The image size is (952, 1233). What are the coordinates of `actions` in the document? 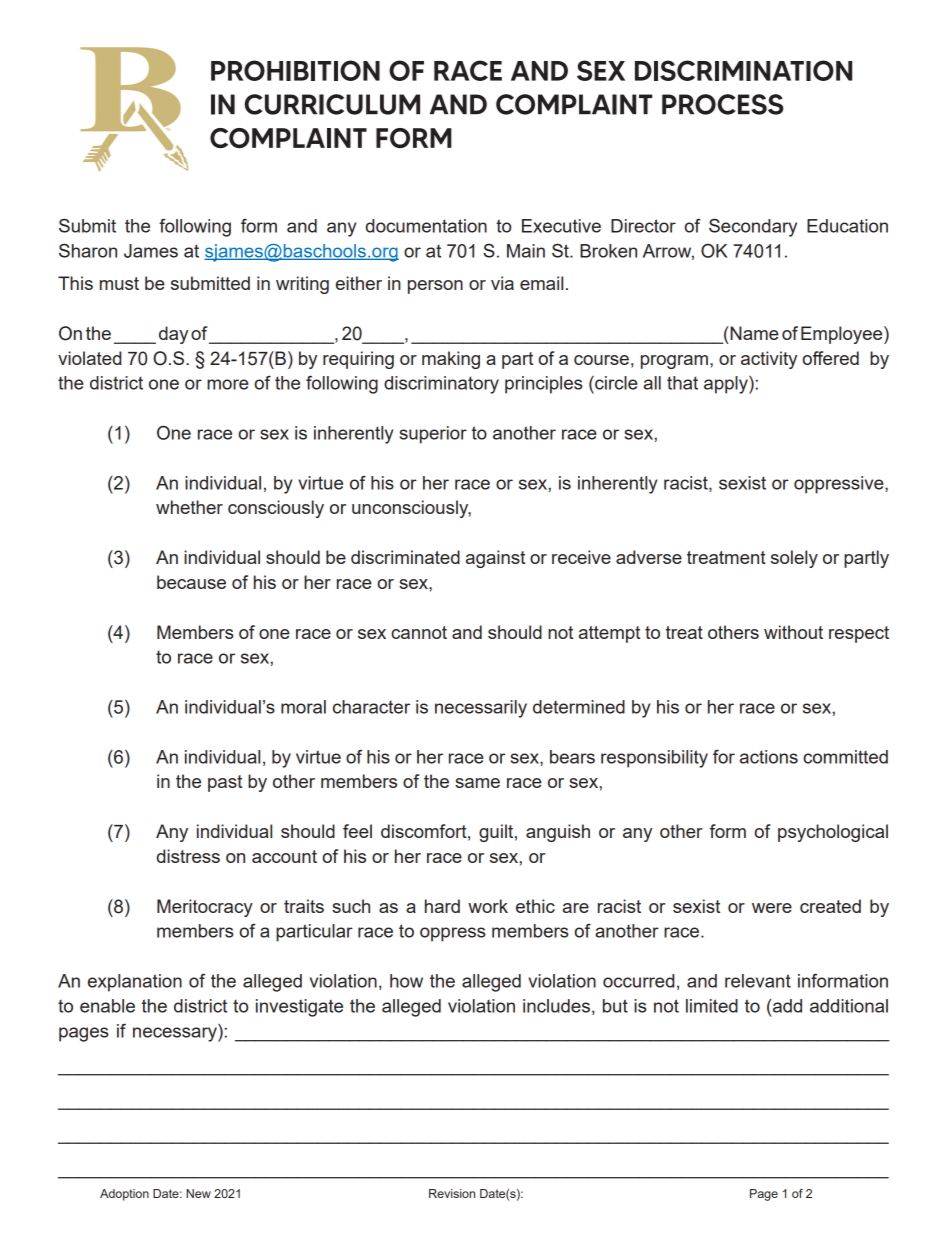 It's located at (769, 757).
